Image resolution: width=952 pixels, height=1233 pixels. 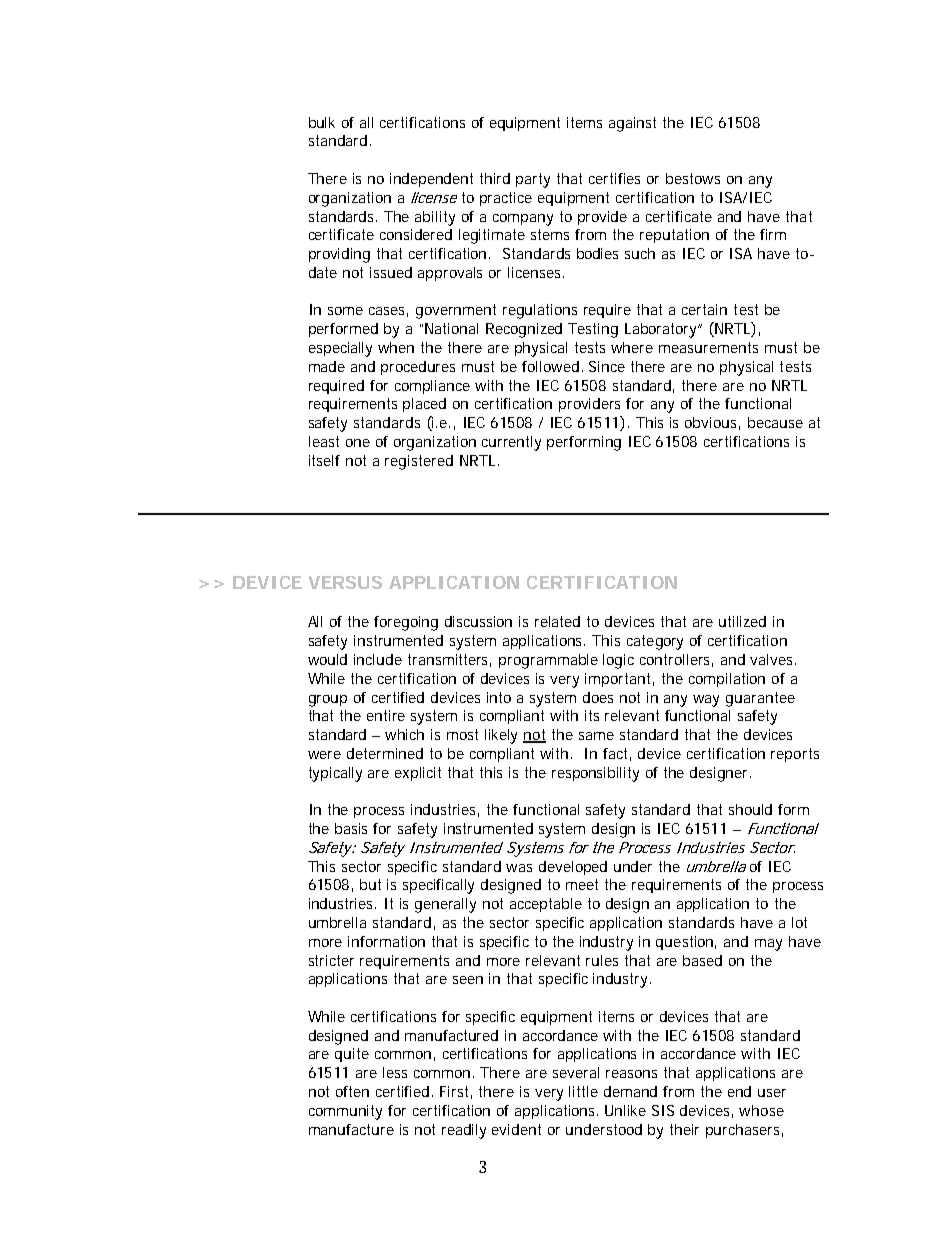 What do you see at coordinates (431, 180) in the screenshot?
I see `independent` at bounding box center [431, 180].
